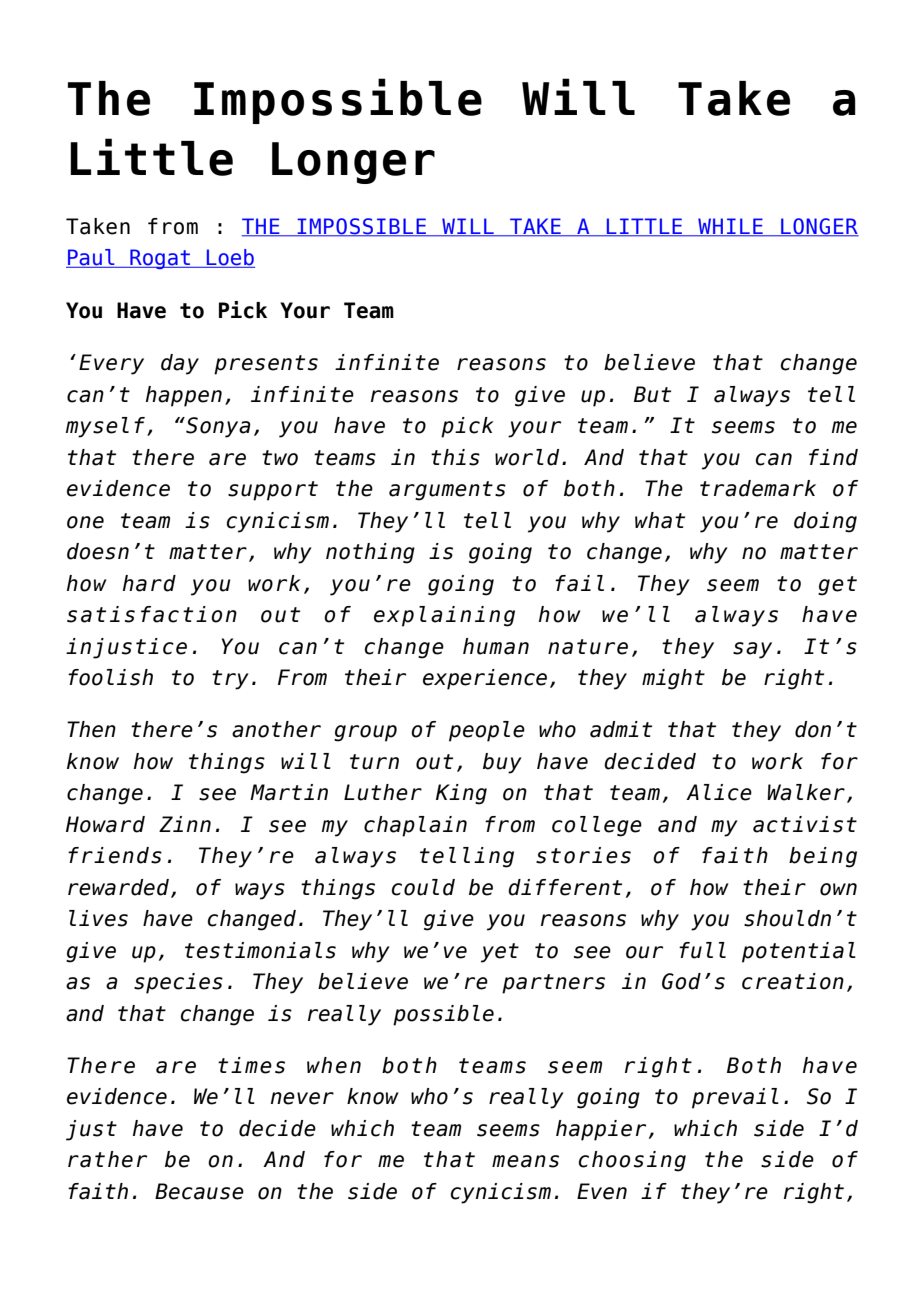 This image has width=924, height=1308. I want to click on means, so click(525, 1161).
